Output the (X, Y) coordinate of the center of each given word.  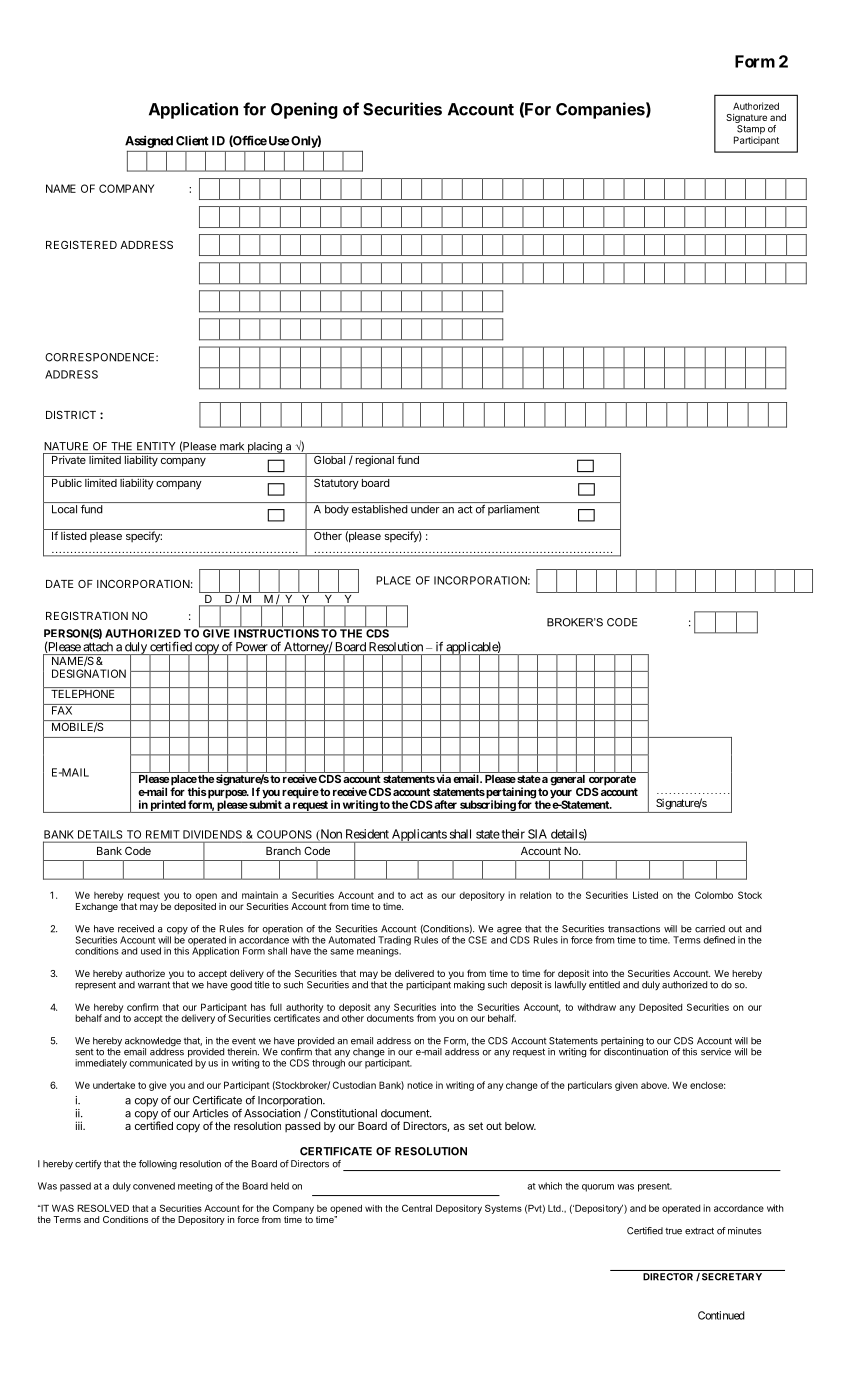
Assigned (149, 141)
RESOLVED (103, 1208)
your (561, 795)
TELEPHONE (83, 694)
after (444, 804)
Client (192, 141)
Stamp (750, 131)
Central (417, 1208)
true (673, 1231)
